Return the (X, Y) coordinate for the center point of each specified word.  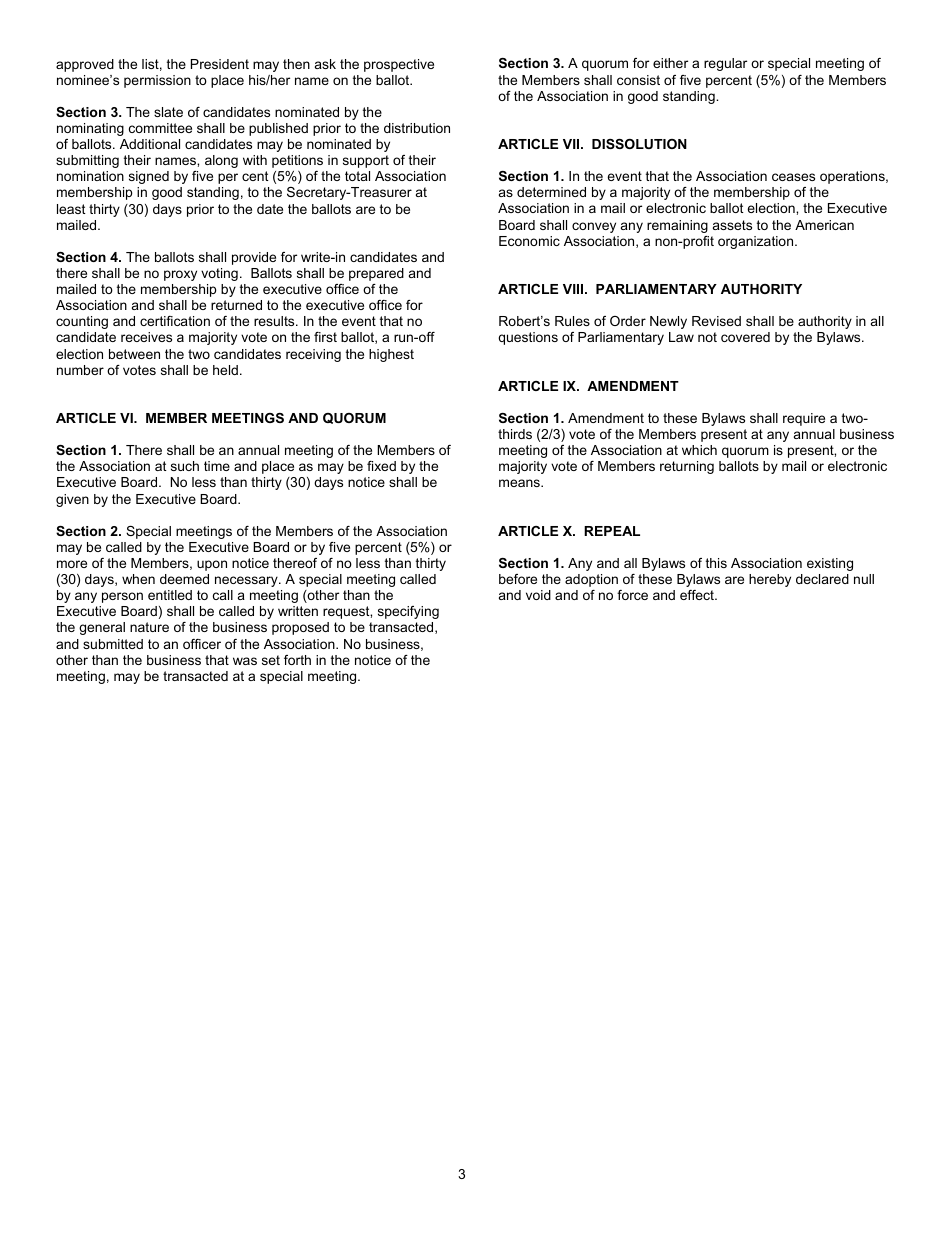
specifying (408, 612)
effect (698, 595)
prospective (399, 65)
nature (149, 627)
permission (157, 81)
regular (725, 64)
